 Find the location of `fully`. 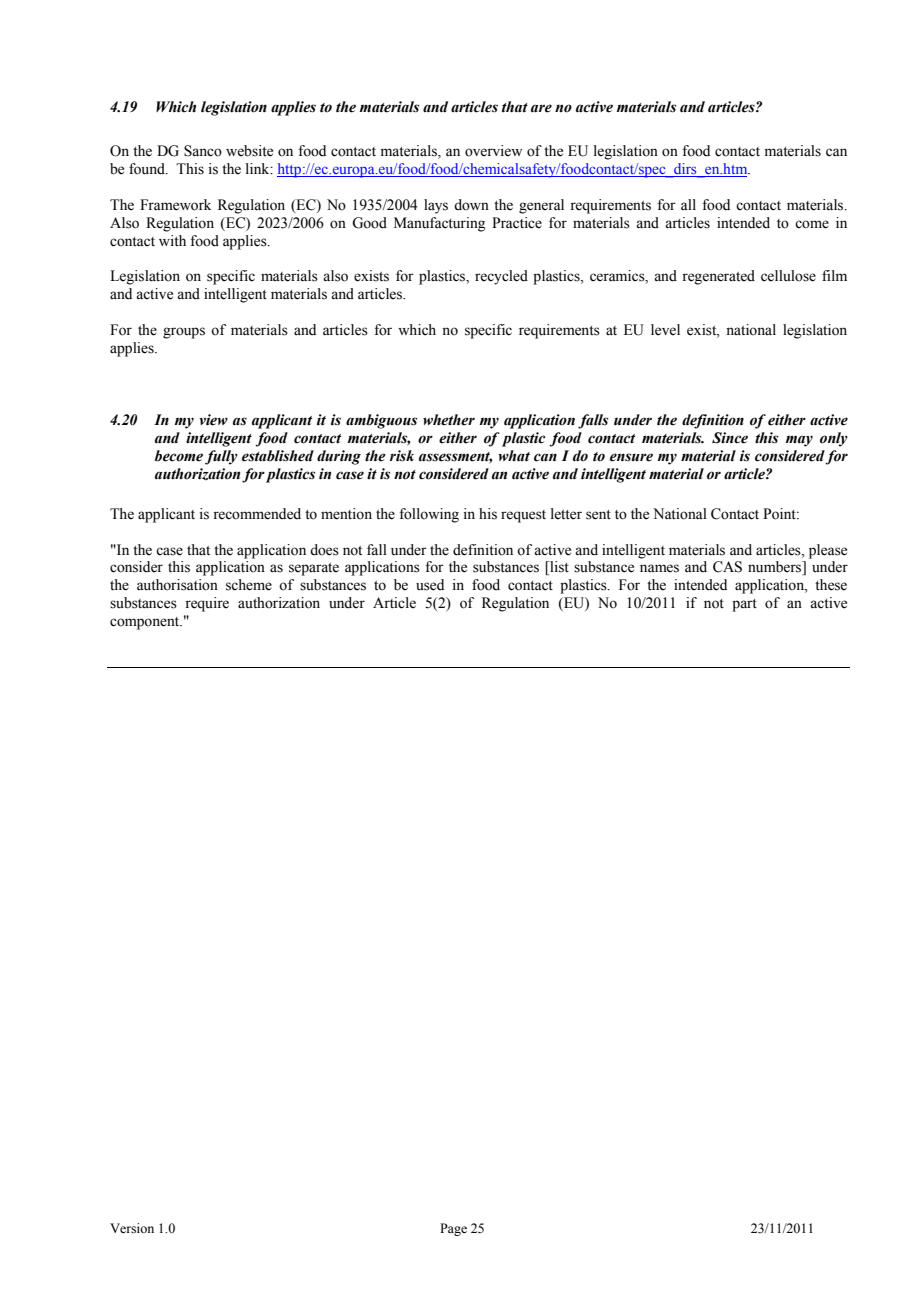

fully is located at coordinates (221, 457).
